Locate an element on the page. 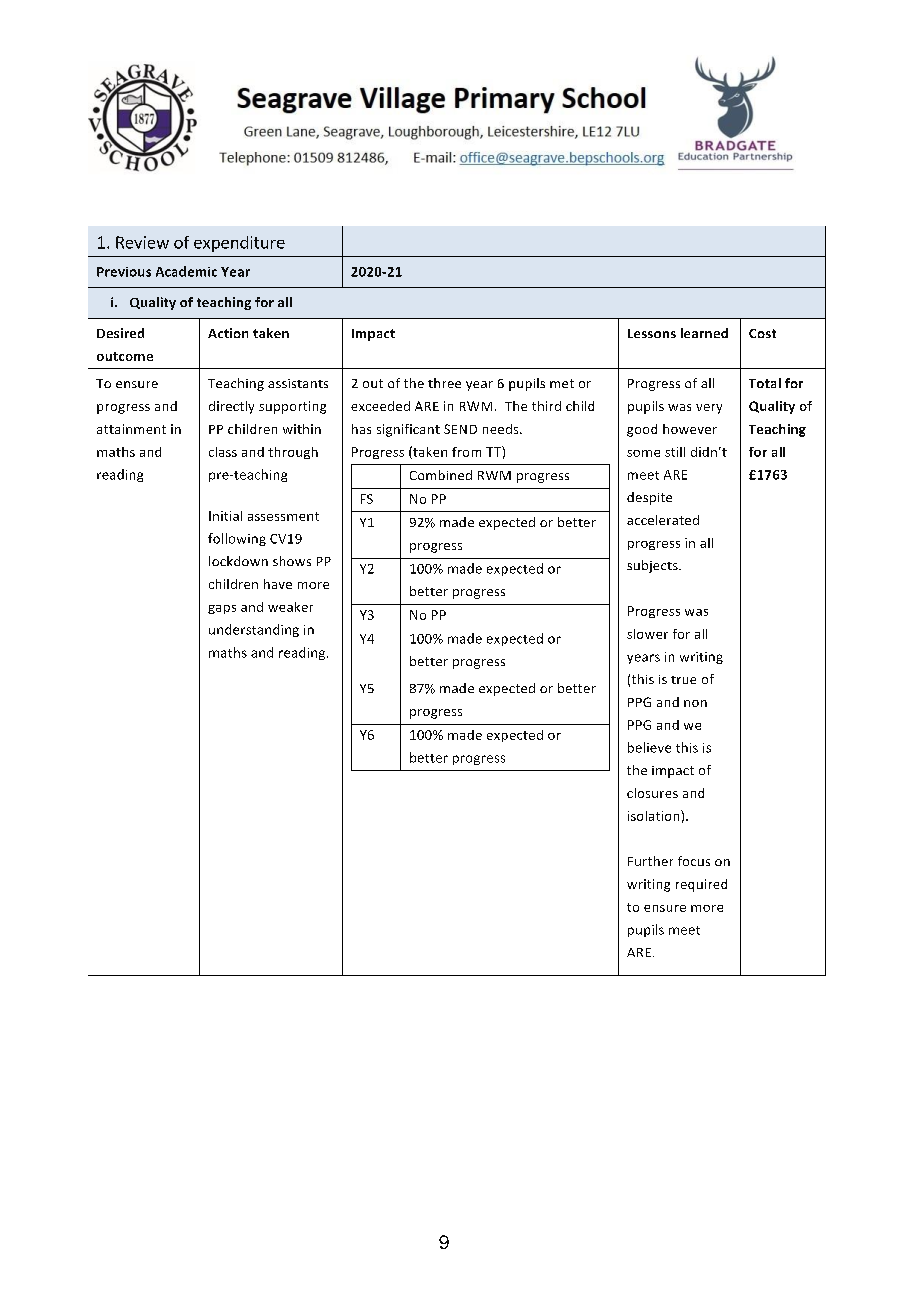 This image has width=924, height=1308. learned is located at coordinates (704, 333).
